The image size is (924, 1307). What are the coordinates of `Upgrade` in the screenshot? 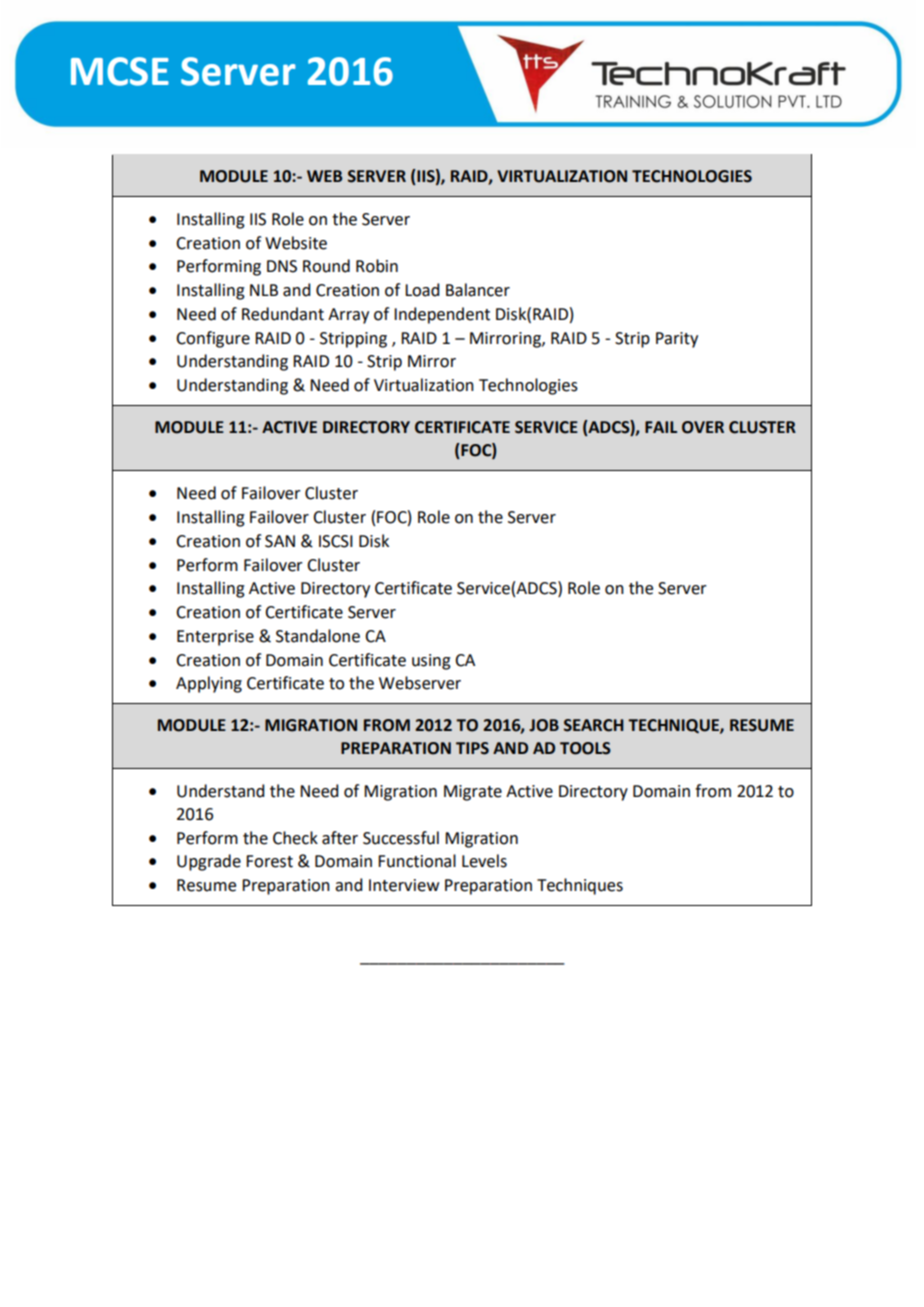 It's located at (209, 862).
